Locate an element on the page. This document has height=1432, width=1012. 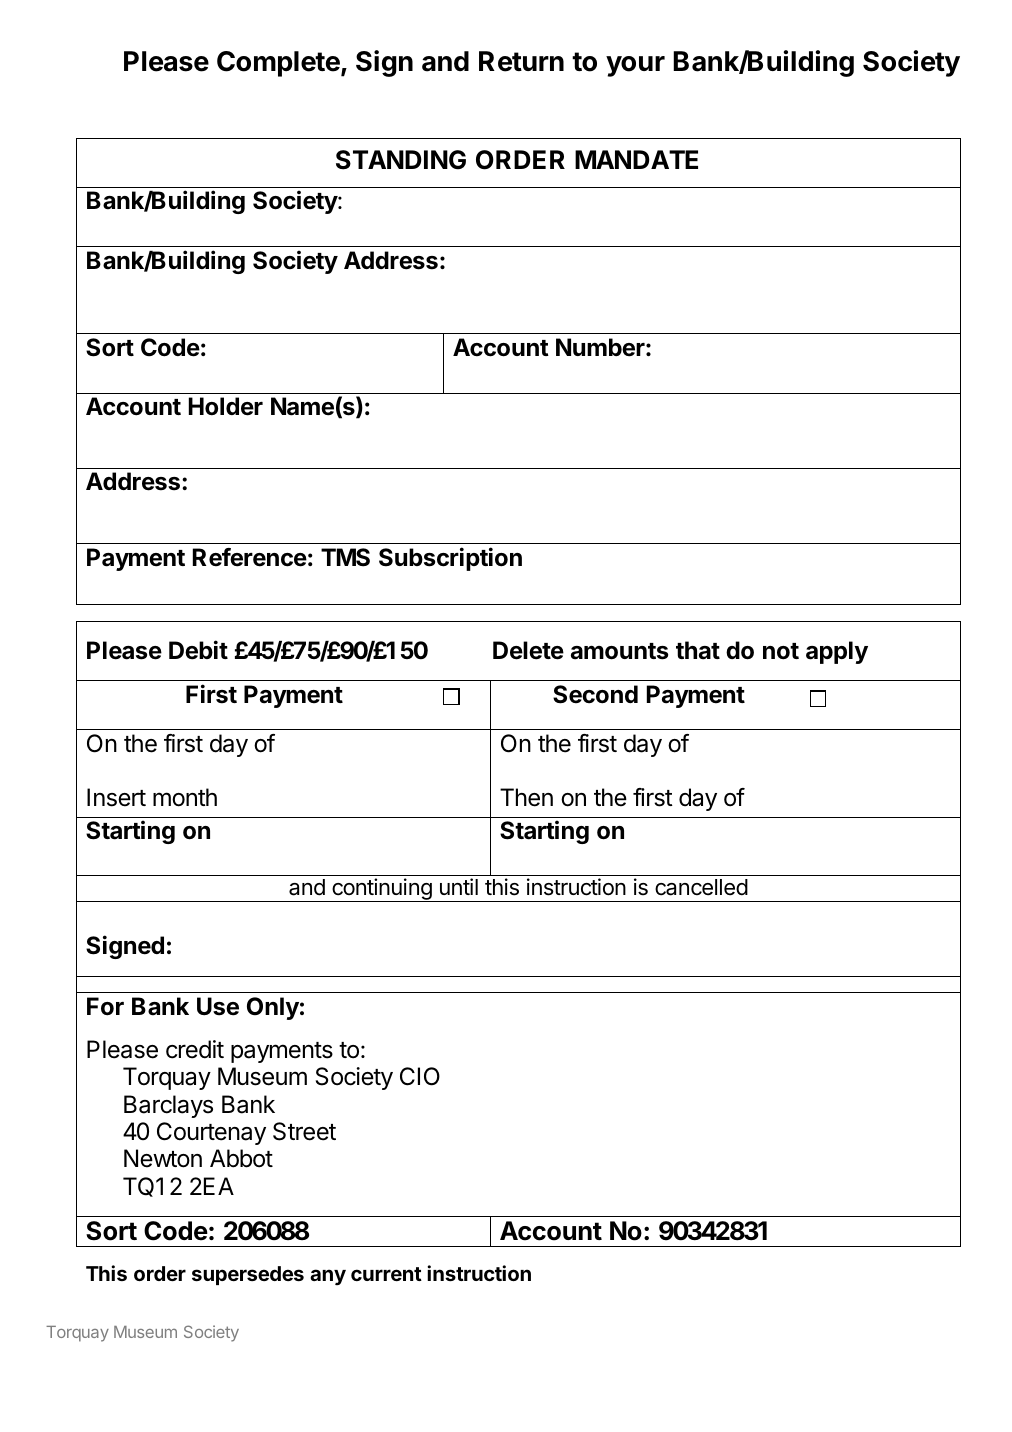
your is located at coordinates (635, 66).
